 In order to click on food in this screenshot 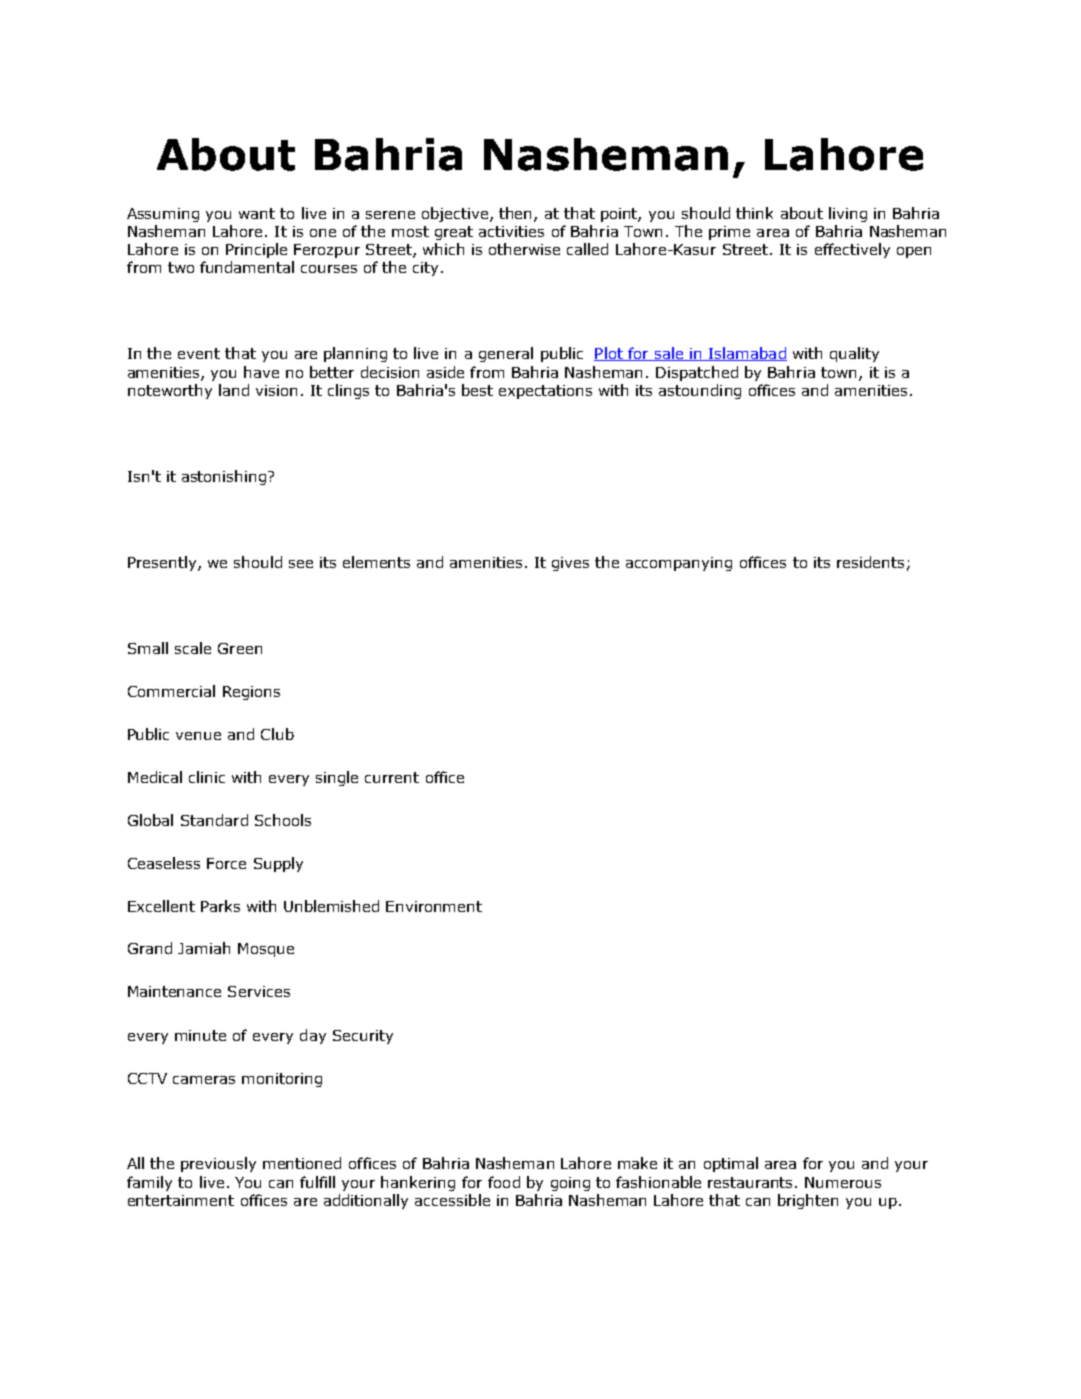, I will do `click(504, 1182)`.
